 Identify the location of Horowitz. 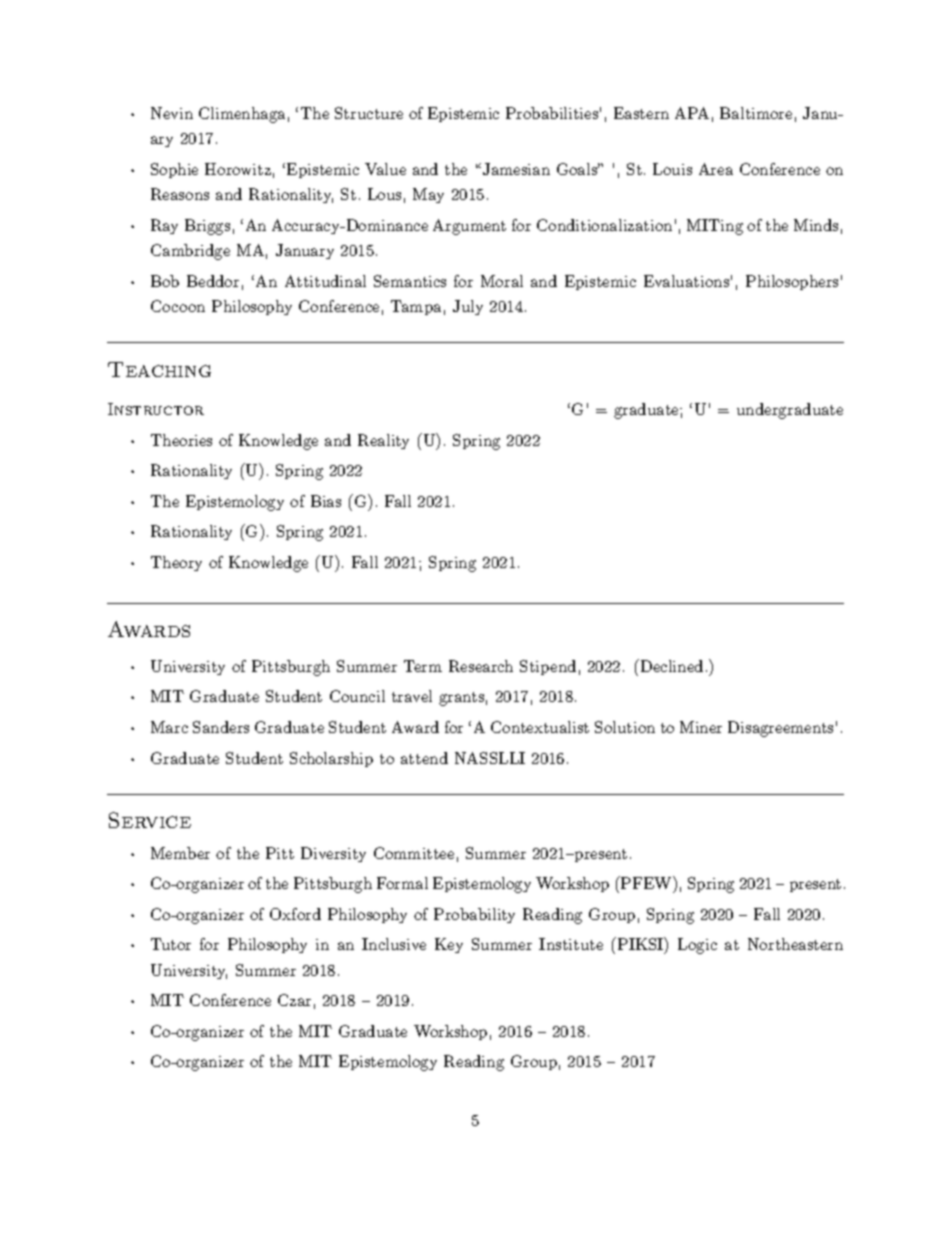
(238, 169).
